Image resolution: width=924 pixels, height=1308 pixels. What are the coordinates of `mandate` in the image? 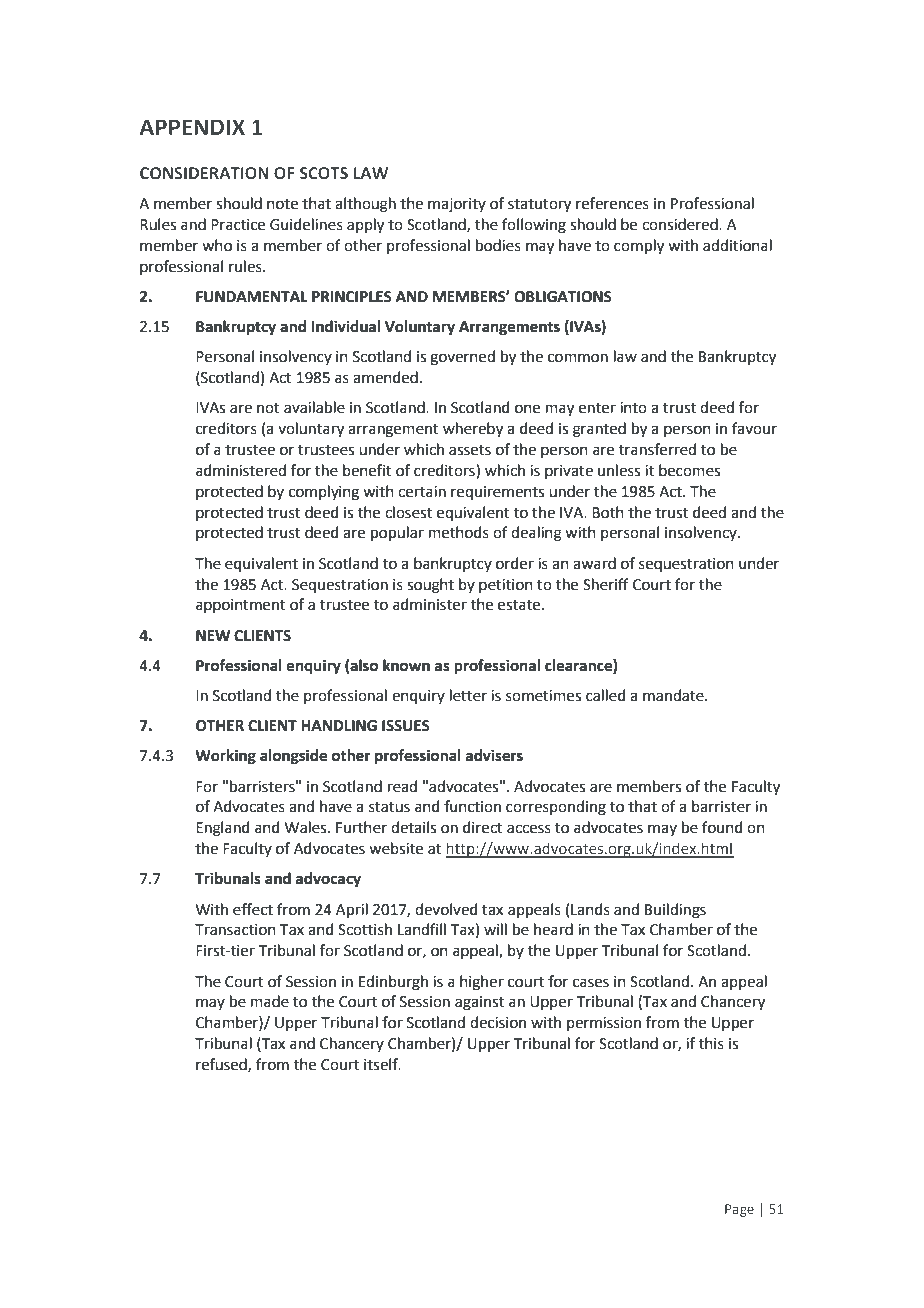 It's located at (674, 695).
